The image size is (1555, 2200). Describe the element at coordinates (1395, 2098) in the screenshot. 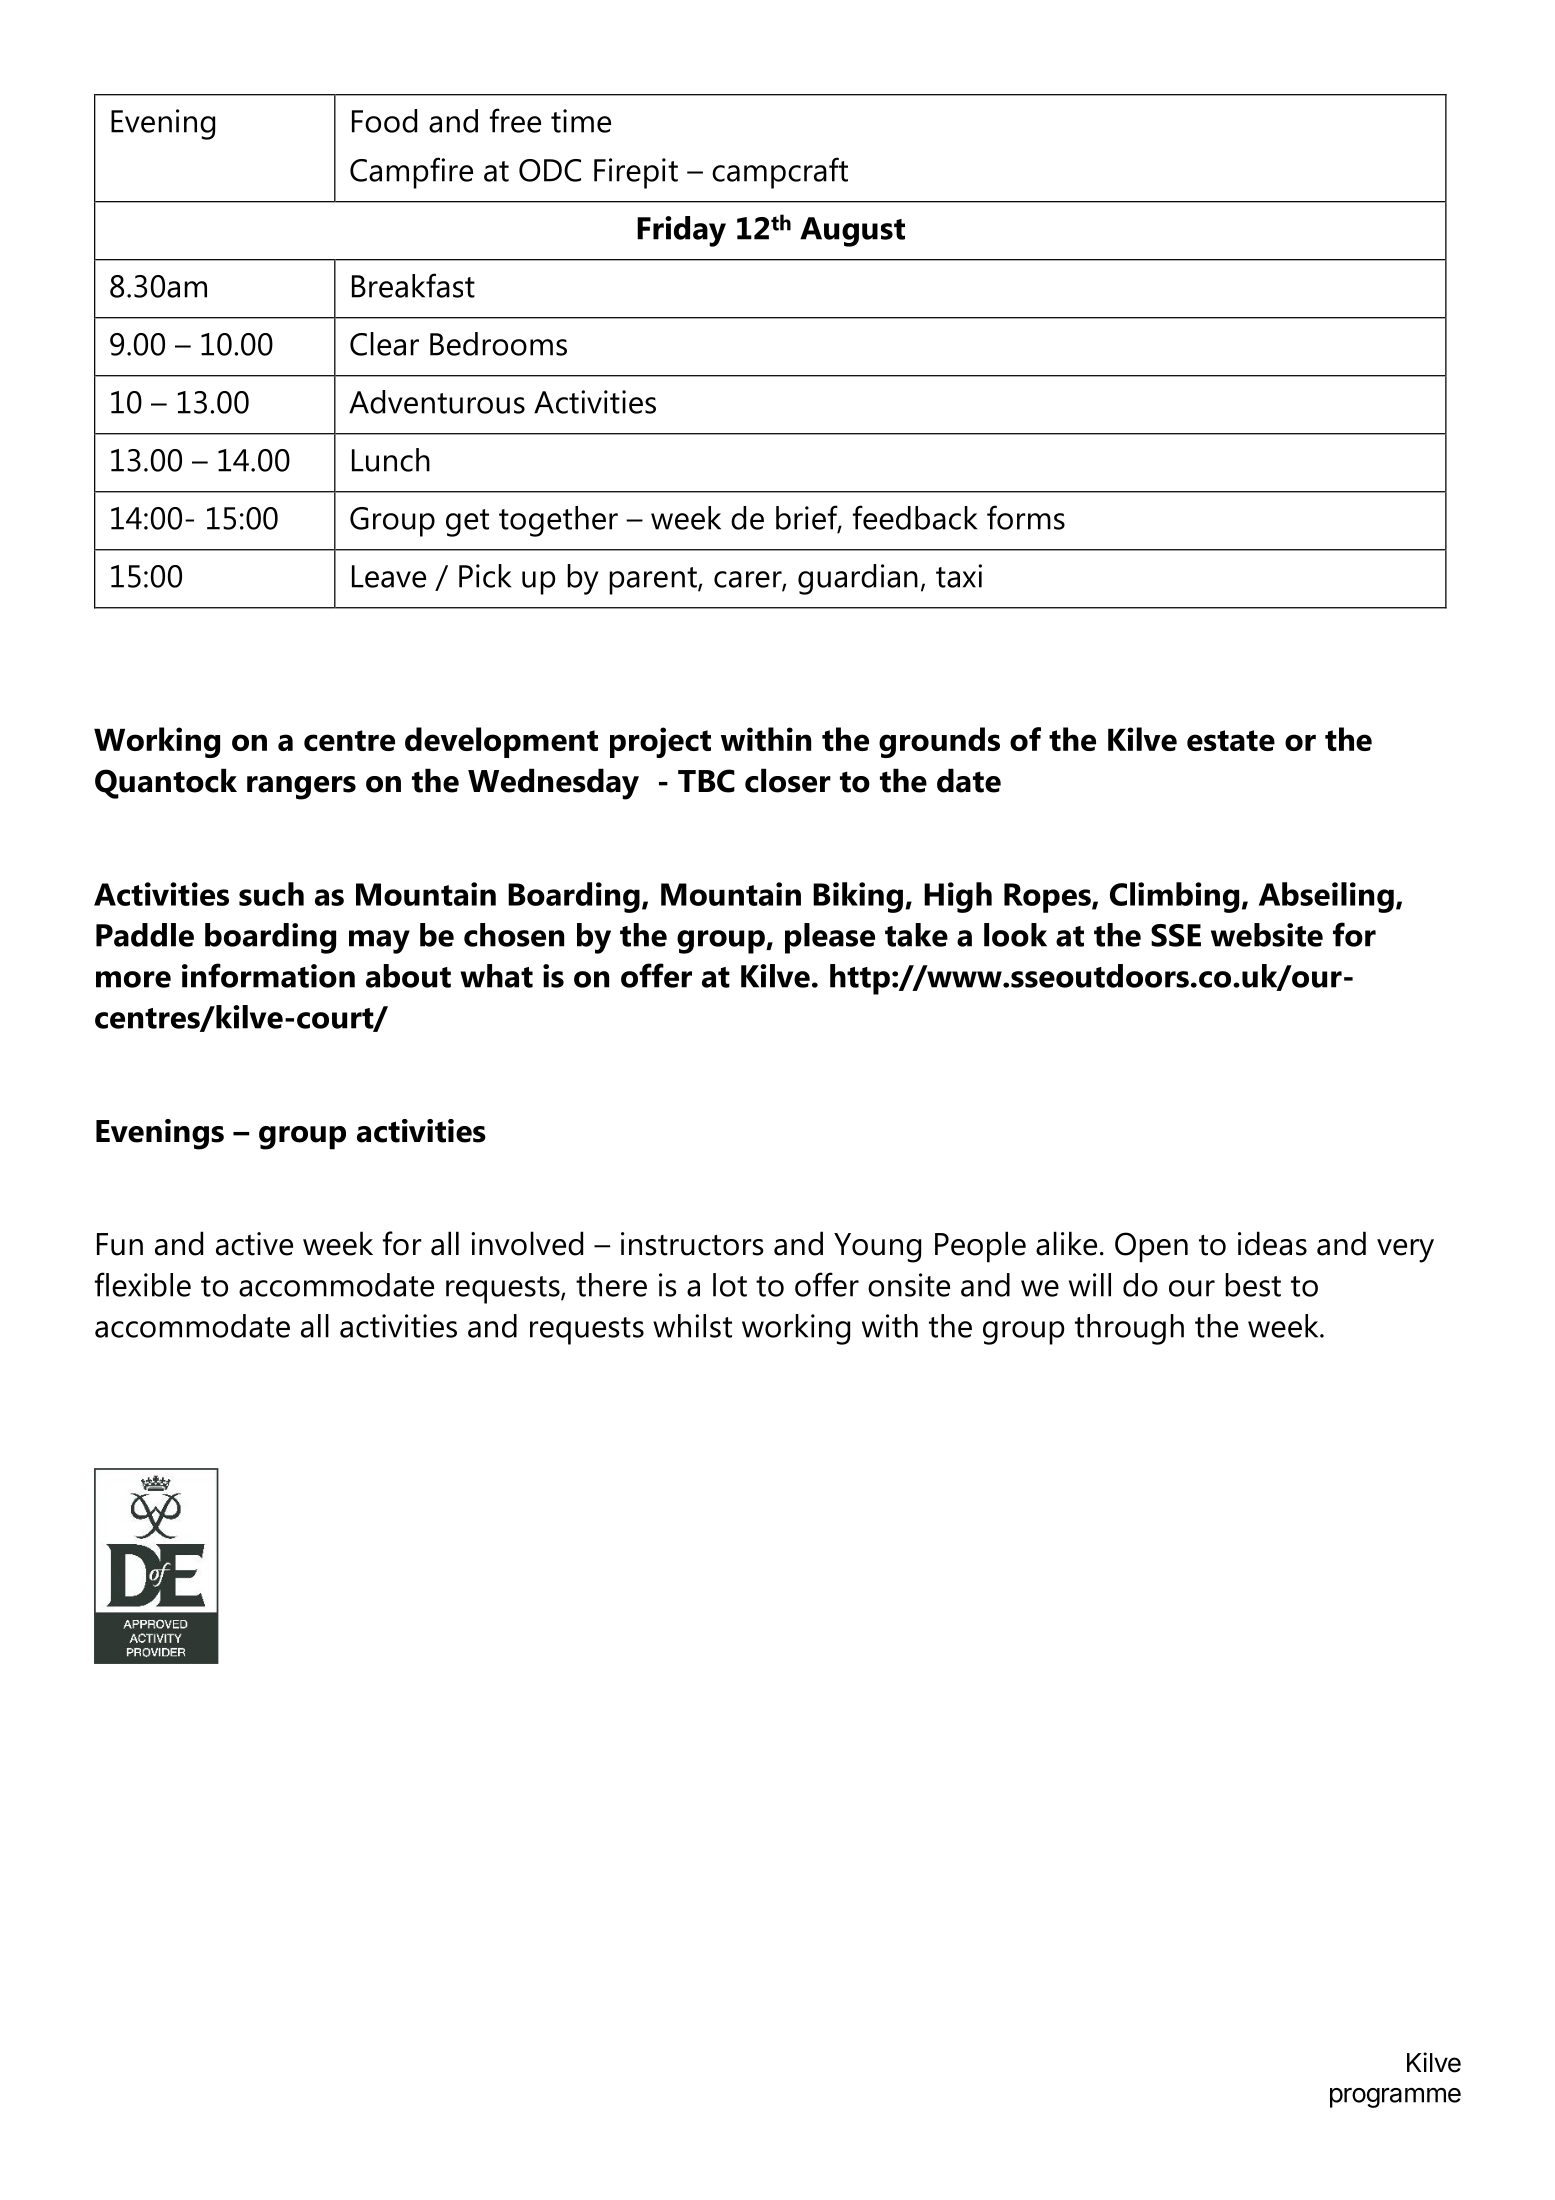

I see `programme` at that location.
